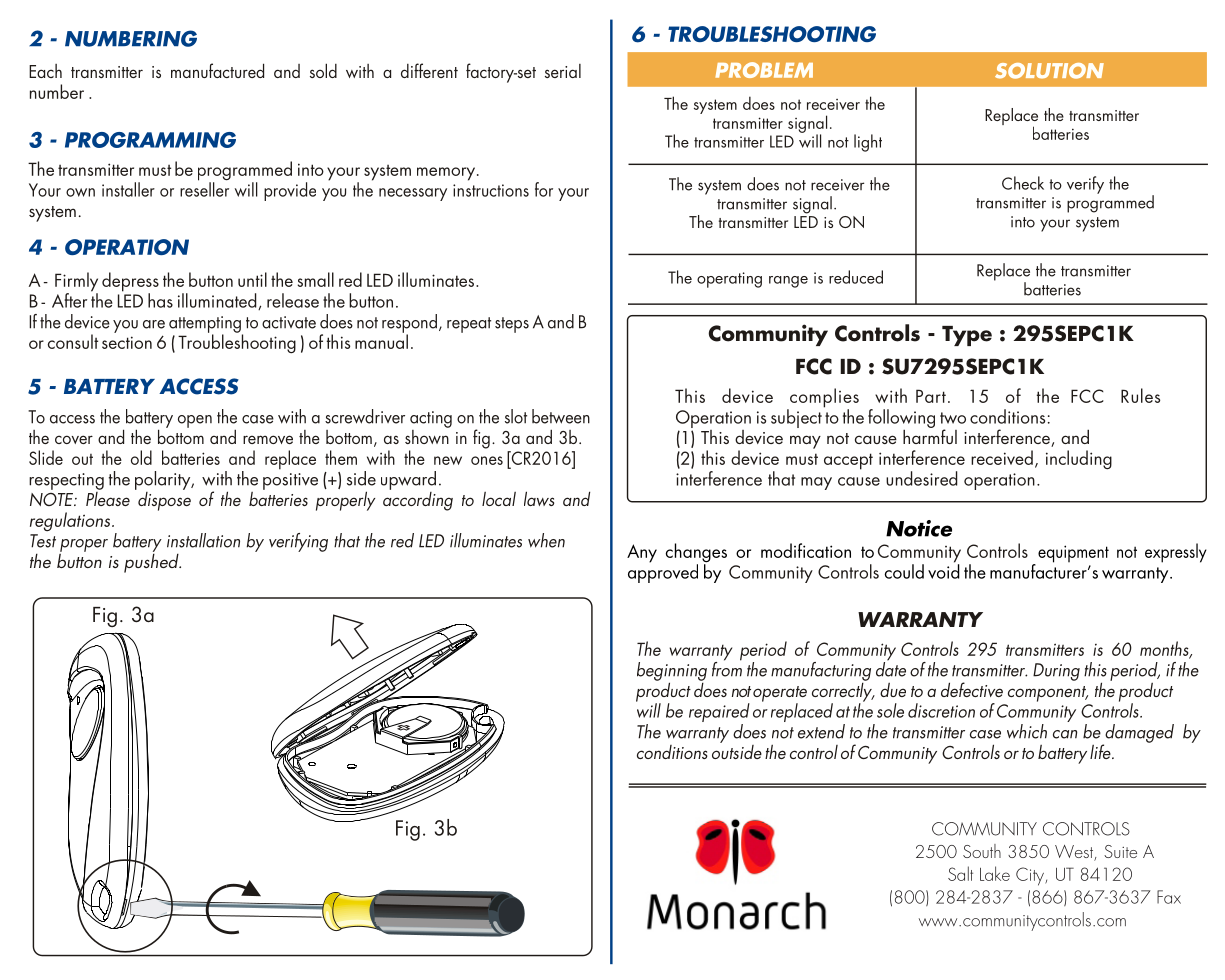 The height and width of the document is (980, 1225). I want to click on City, so click(1031, 876).
